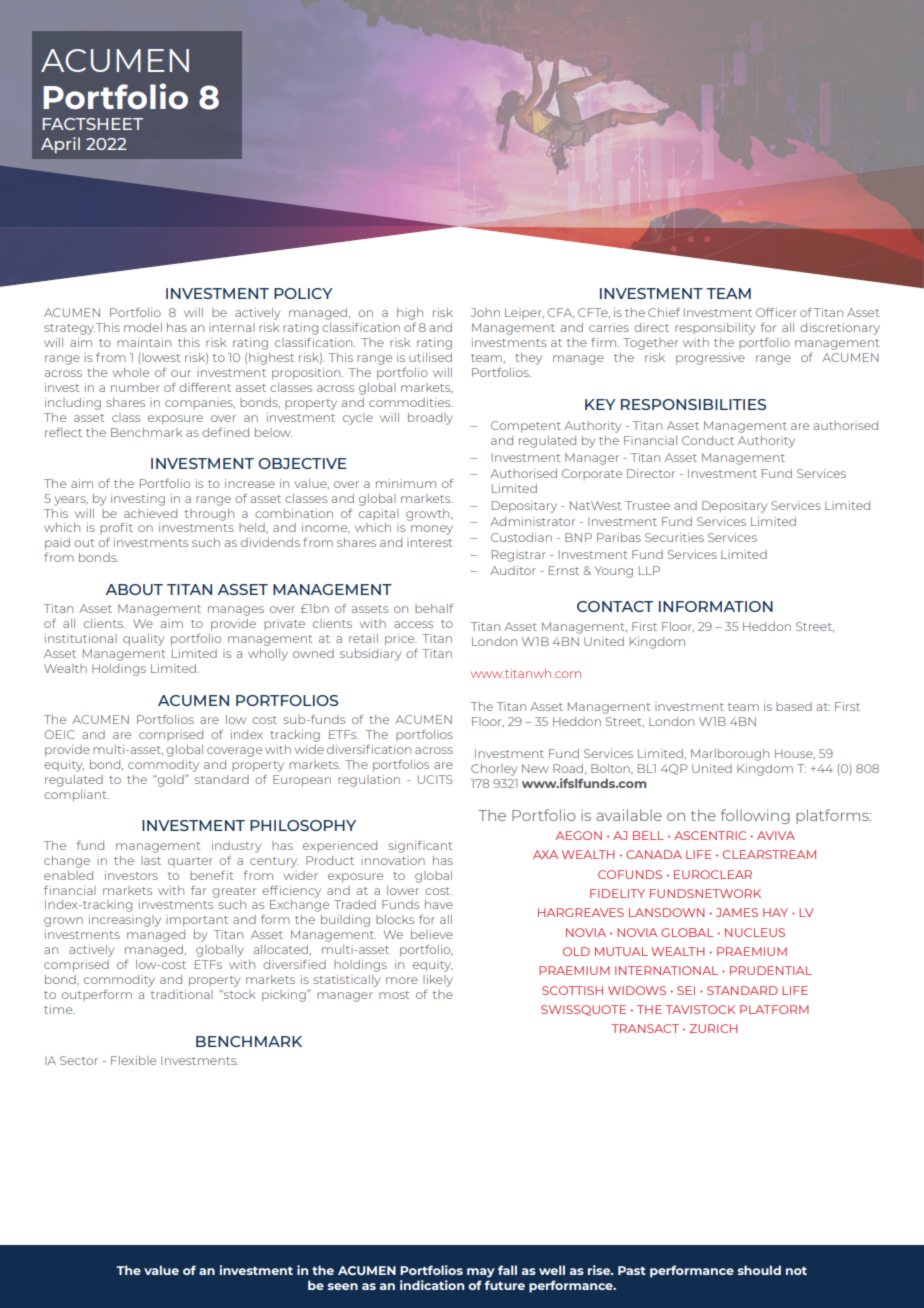 This screenshot has width=924, height=1308. Describe the element at coordinates (776, 312) in the screenshot. I see `Officer` at that location.
